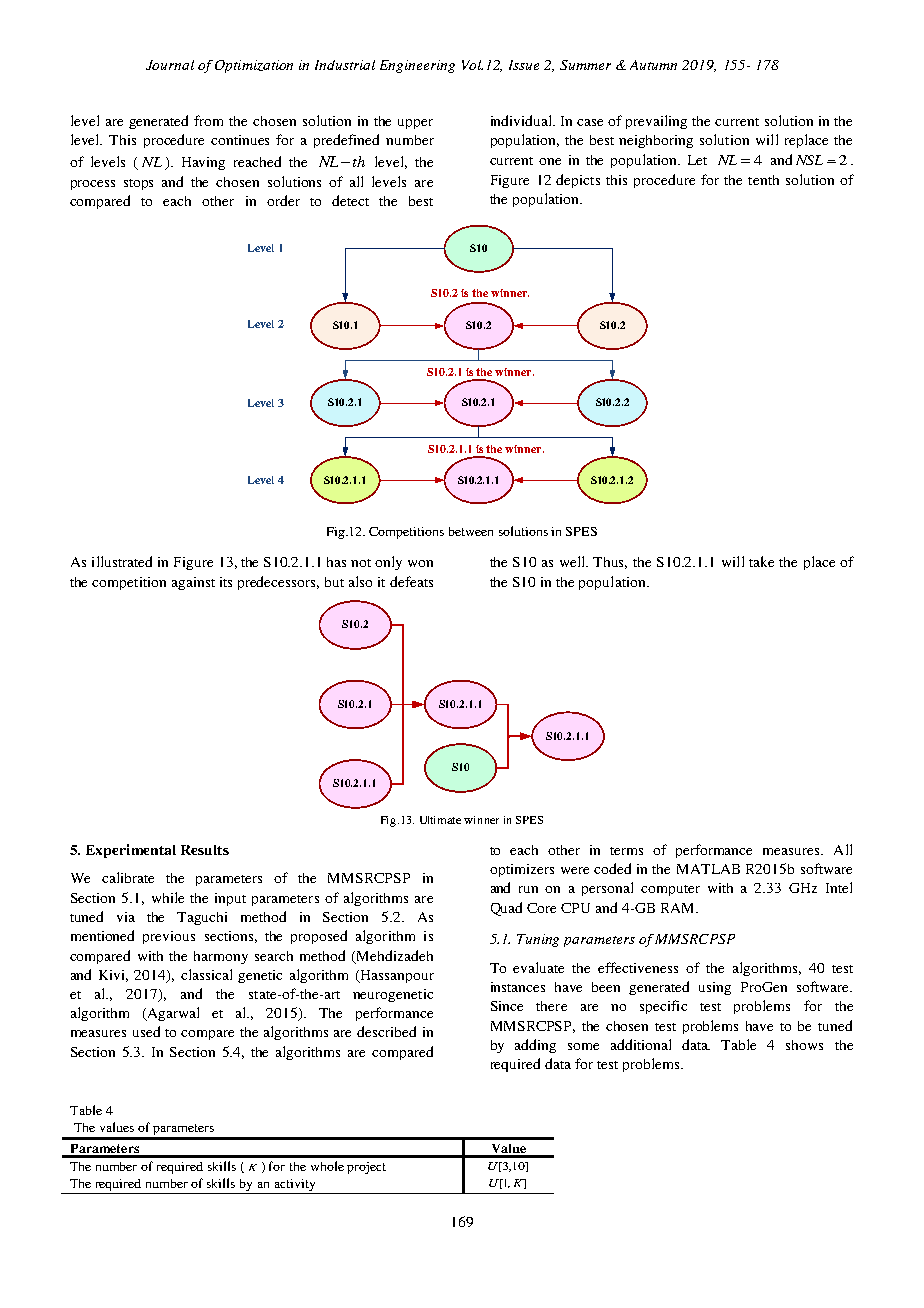 Image resolution: width=924 pixels, height=1308 pixels. What do you see at coordinates (761, 561) in the screenshot?
I see `take` at bounding box center [761, 561].
